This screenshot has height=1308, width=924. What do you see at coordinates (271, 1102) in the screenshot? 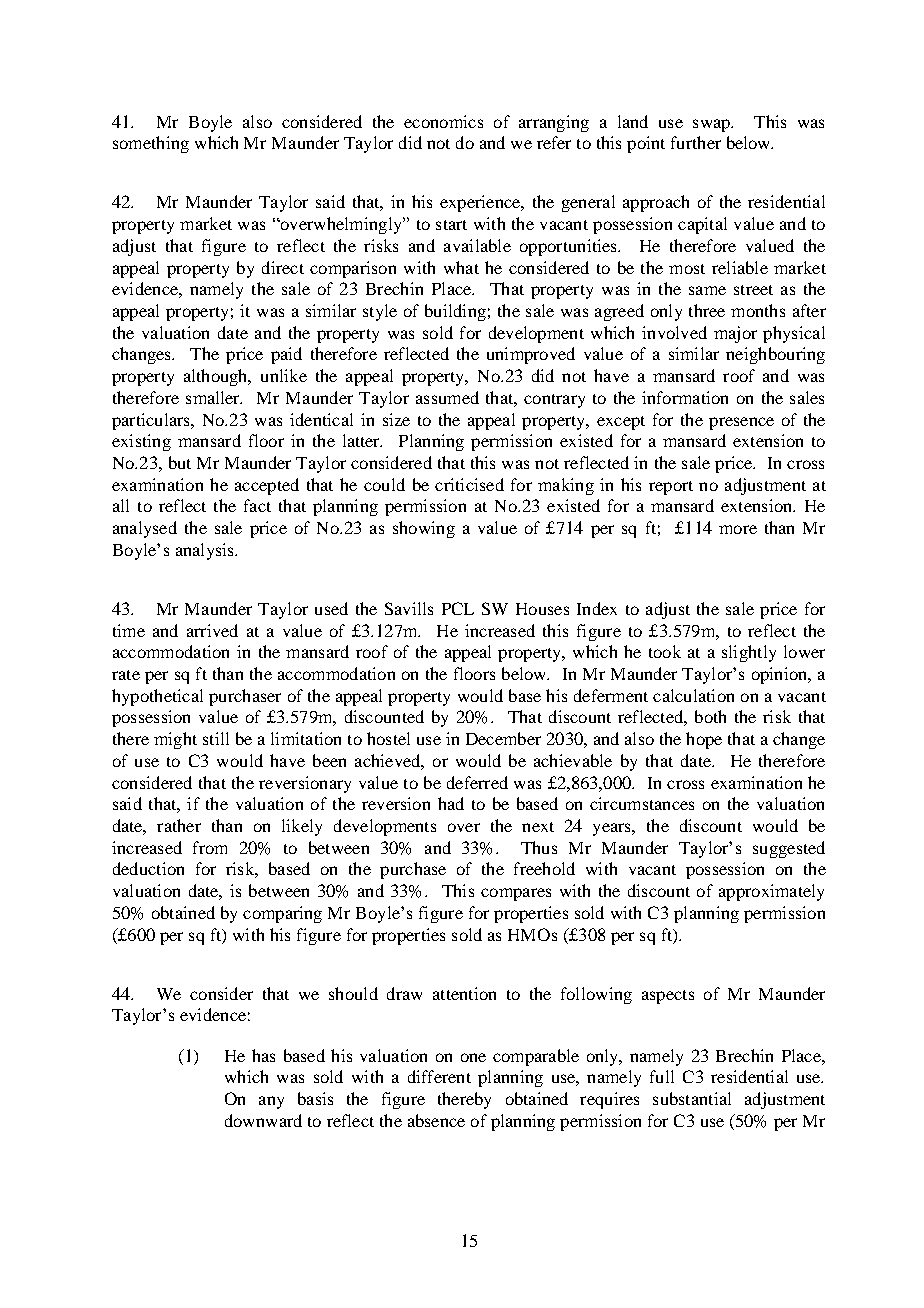
I see `any` at bounding box center [271, 1102].
